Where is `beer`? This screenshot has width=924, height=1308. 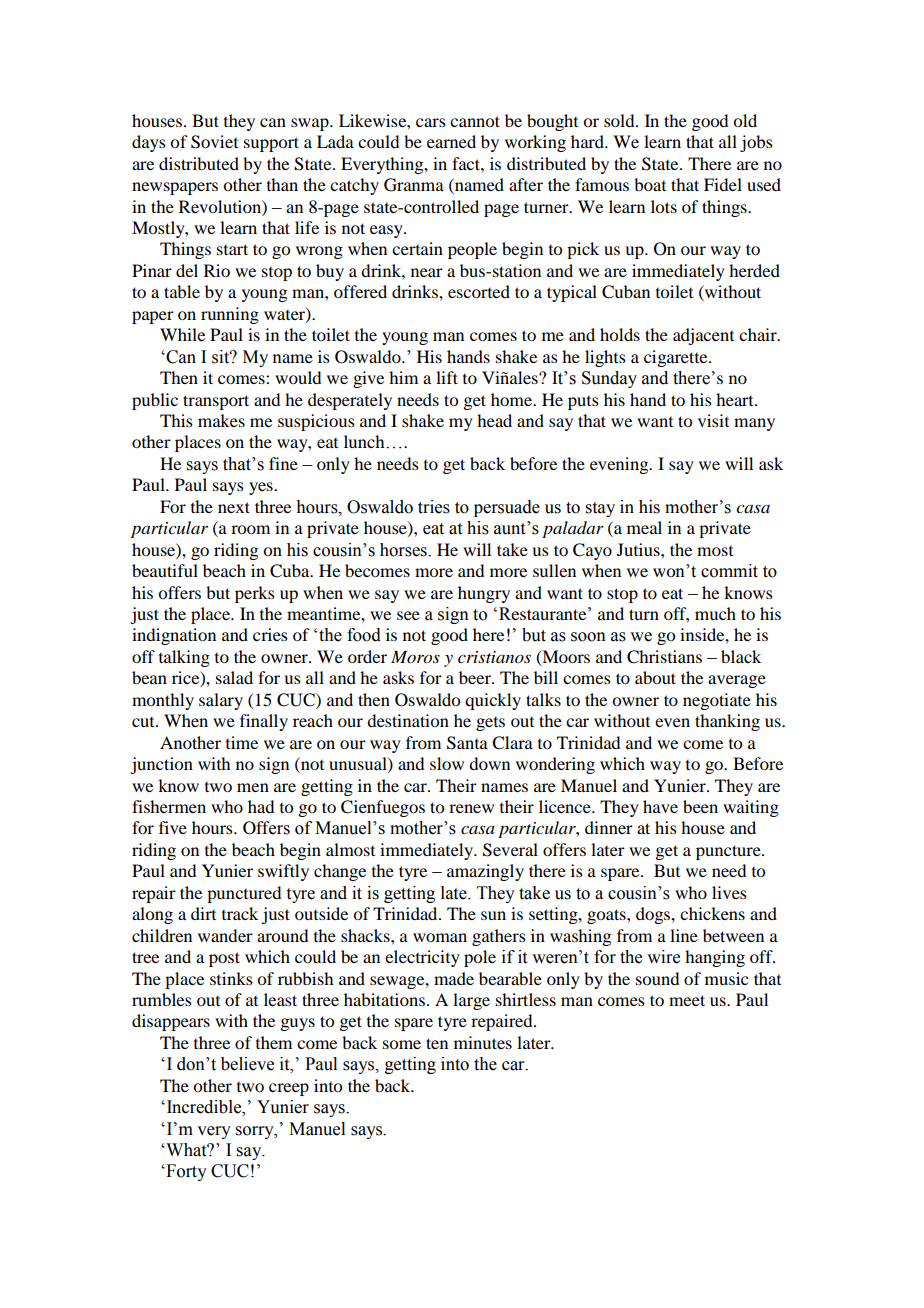 beer is located at coordinates (476, 677).
